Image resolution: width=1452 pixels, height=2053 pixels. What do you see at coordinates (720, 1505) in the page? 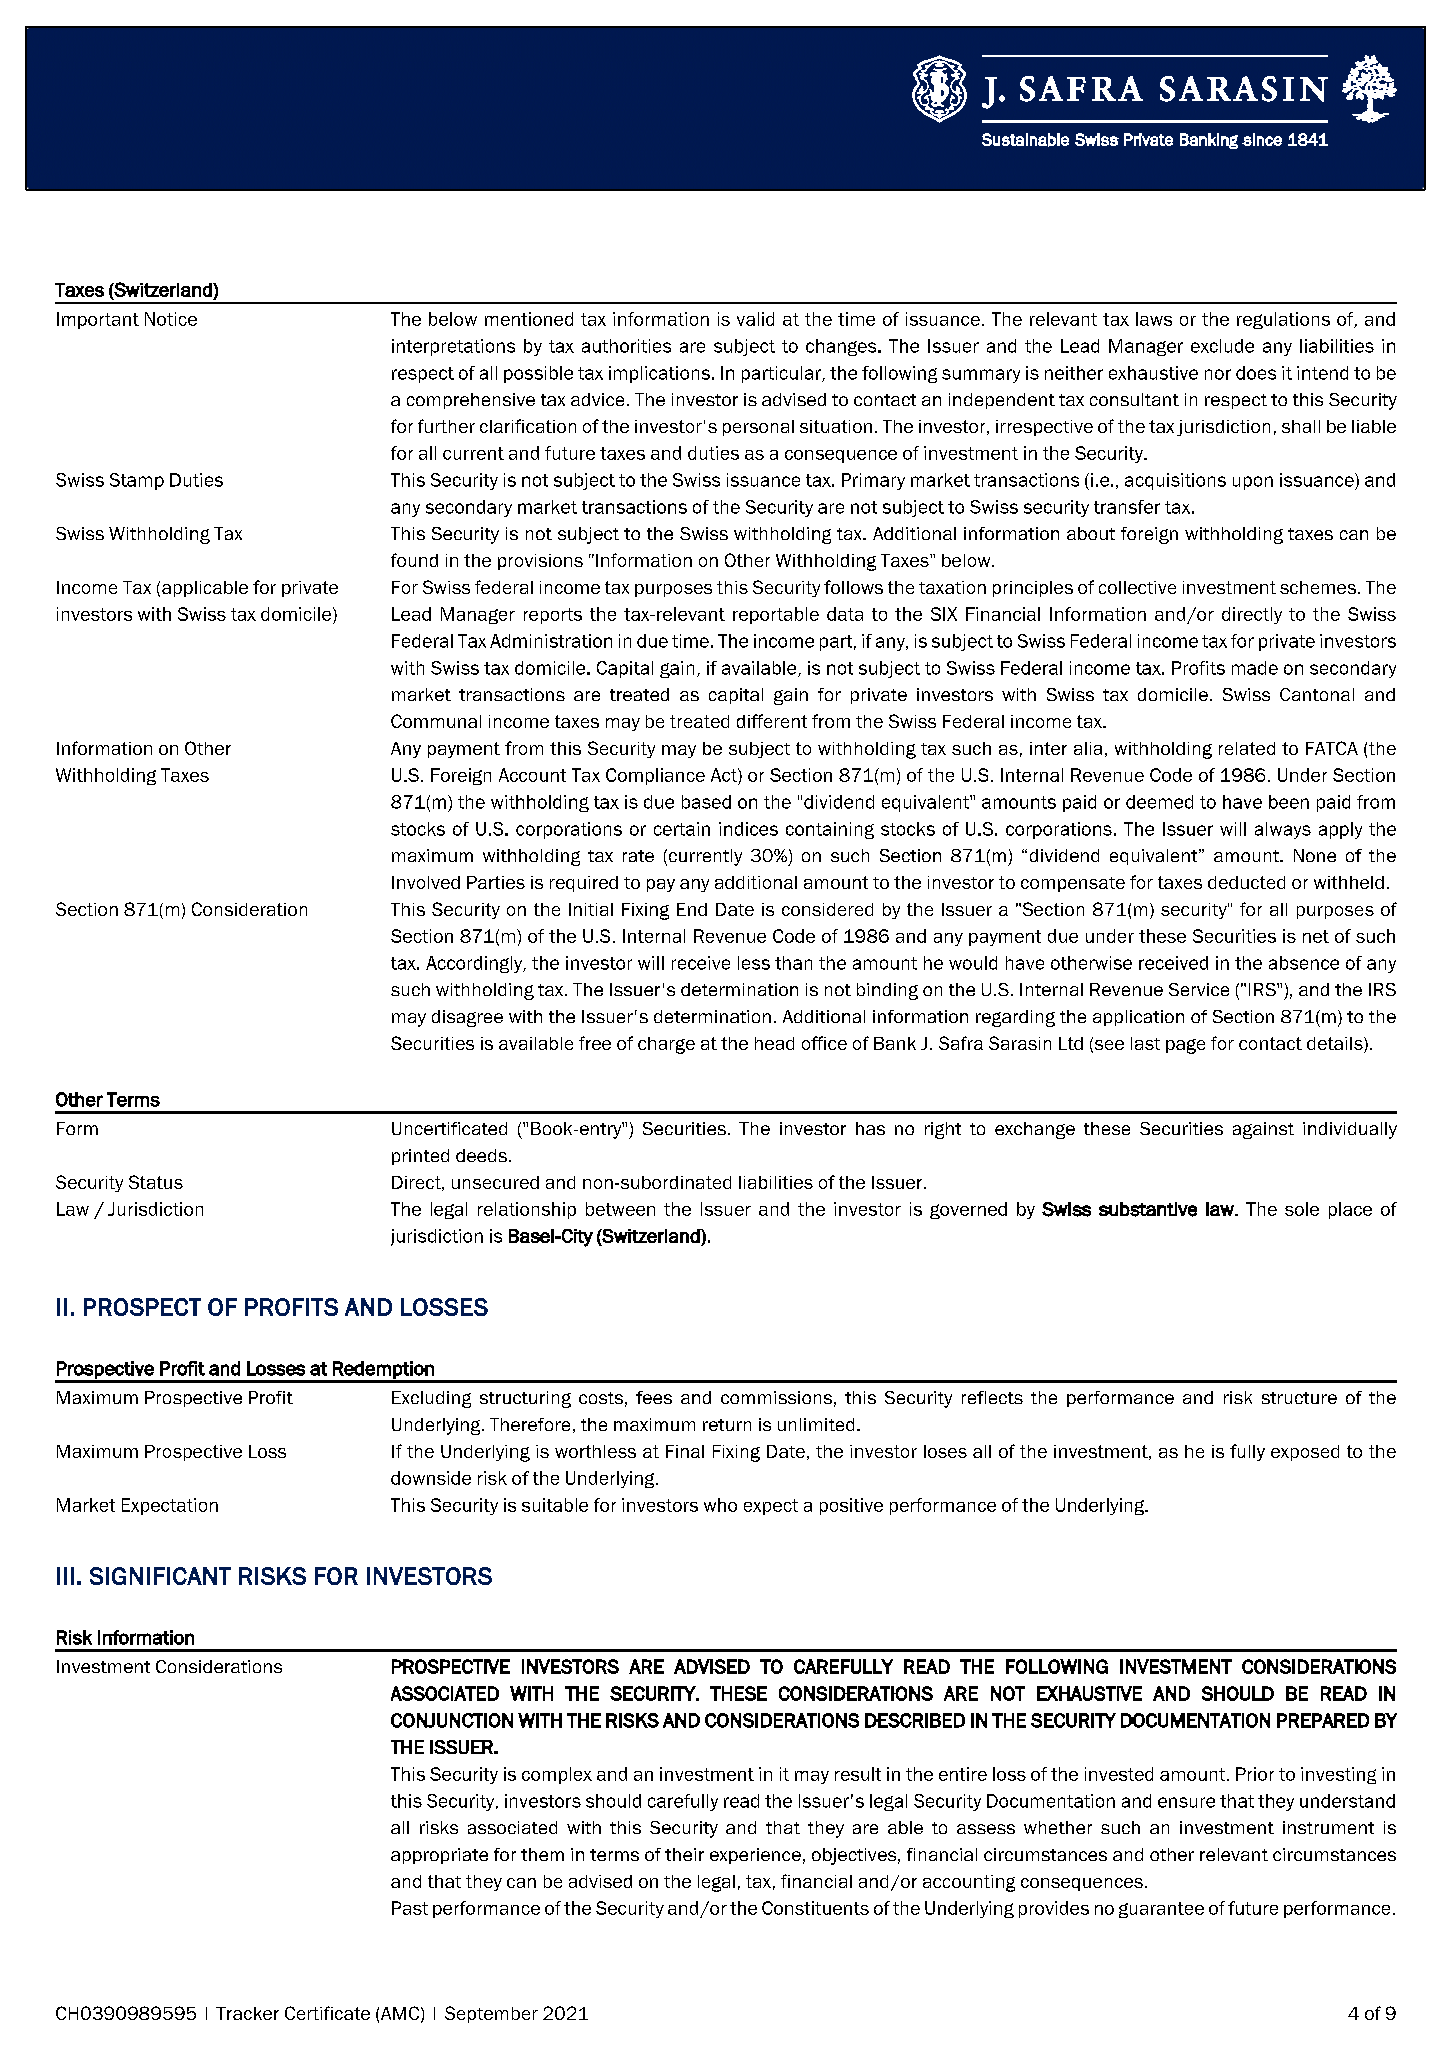
I see `who` at bounding box center [720, 1505].
